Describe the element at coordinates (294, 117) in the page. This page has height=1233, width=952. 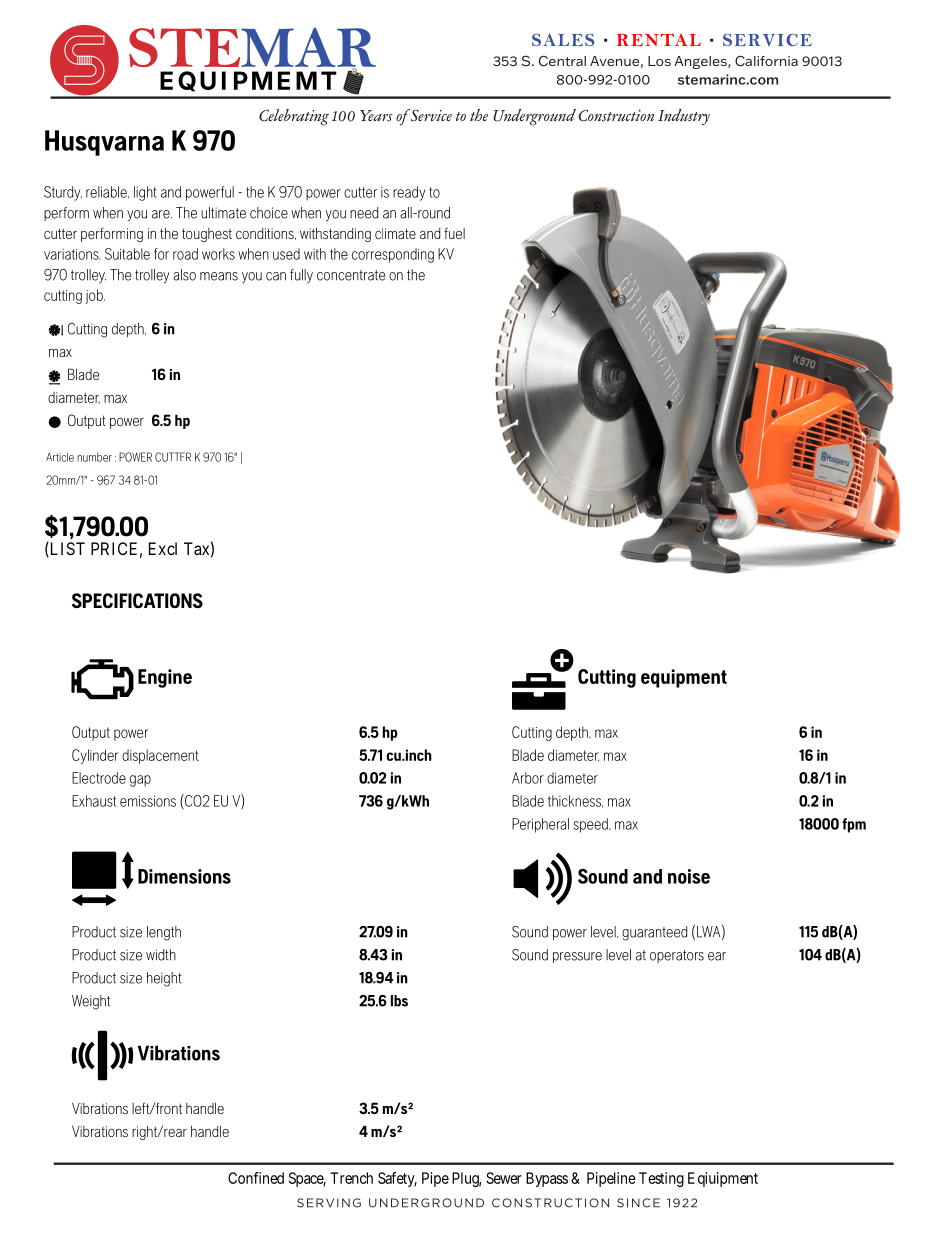
I see `Celebrating` at that location.
